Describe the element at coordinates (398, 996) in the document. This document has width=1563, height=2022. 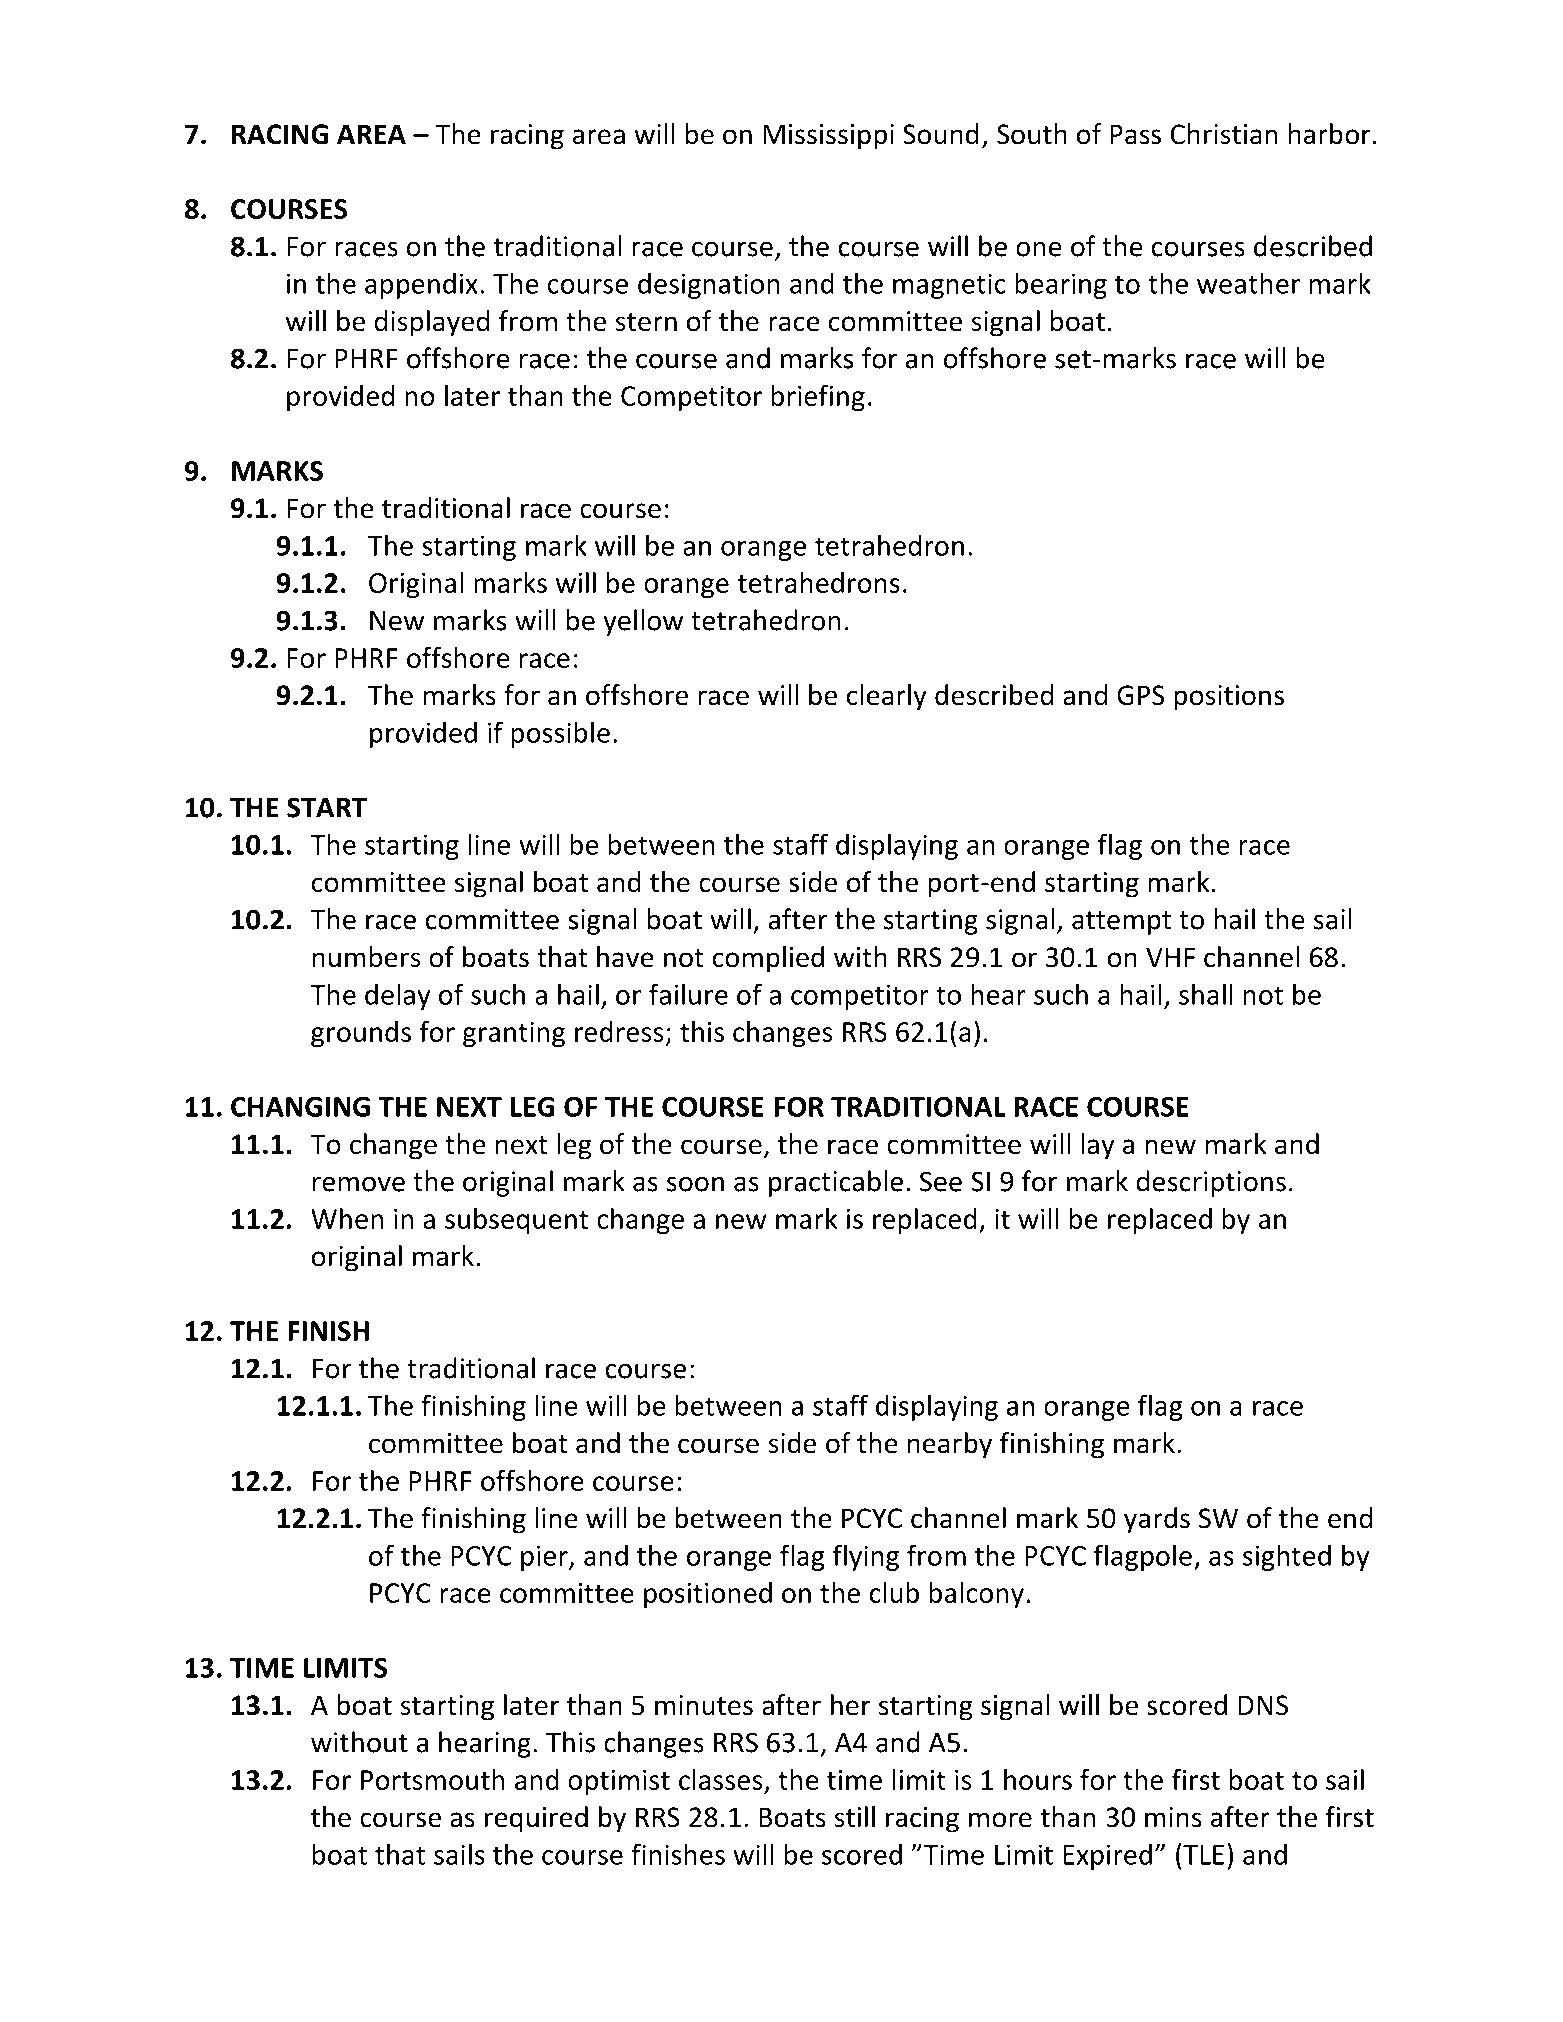
I see `delay` at that location.
